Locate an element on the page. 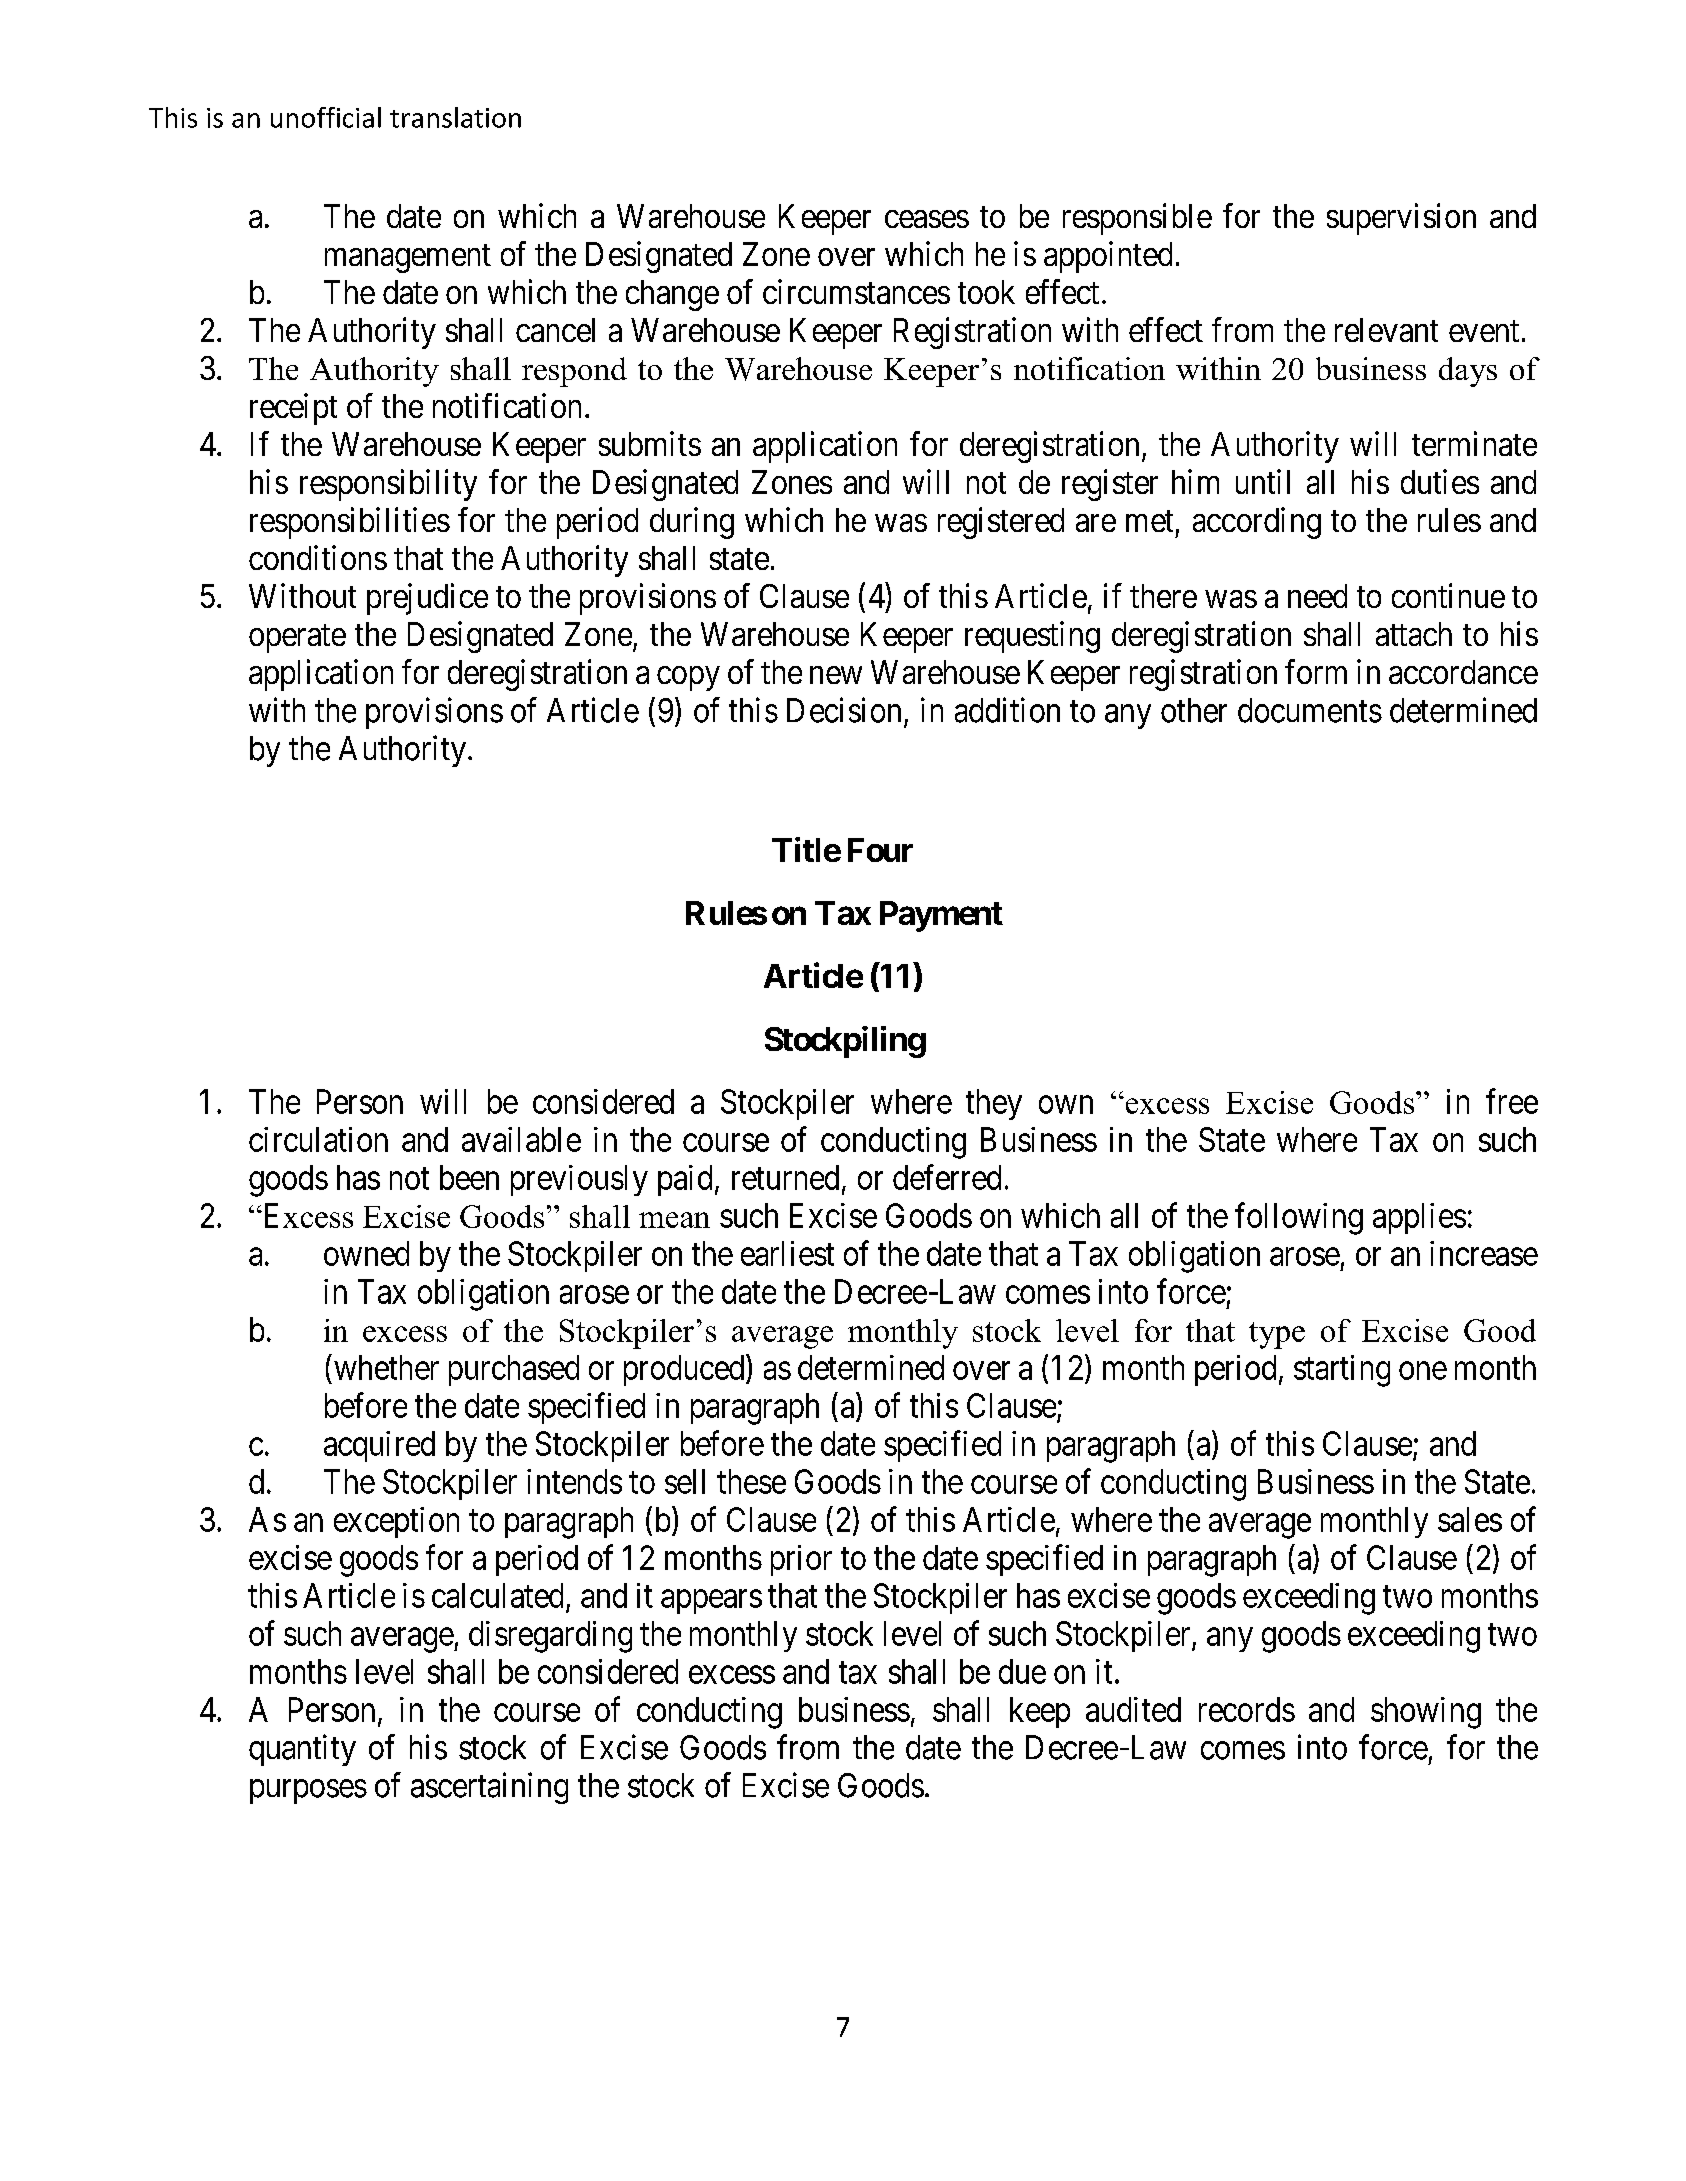  whether is located at coordinates (386, 1367).
